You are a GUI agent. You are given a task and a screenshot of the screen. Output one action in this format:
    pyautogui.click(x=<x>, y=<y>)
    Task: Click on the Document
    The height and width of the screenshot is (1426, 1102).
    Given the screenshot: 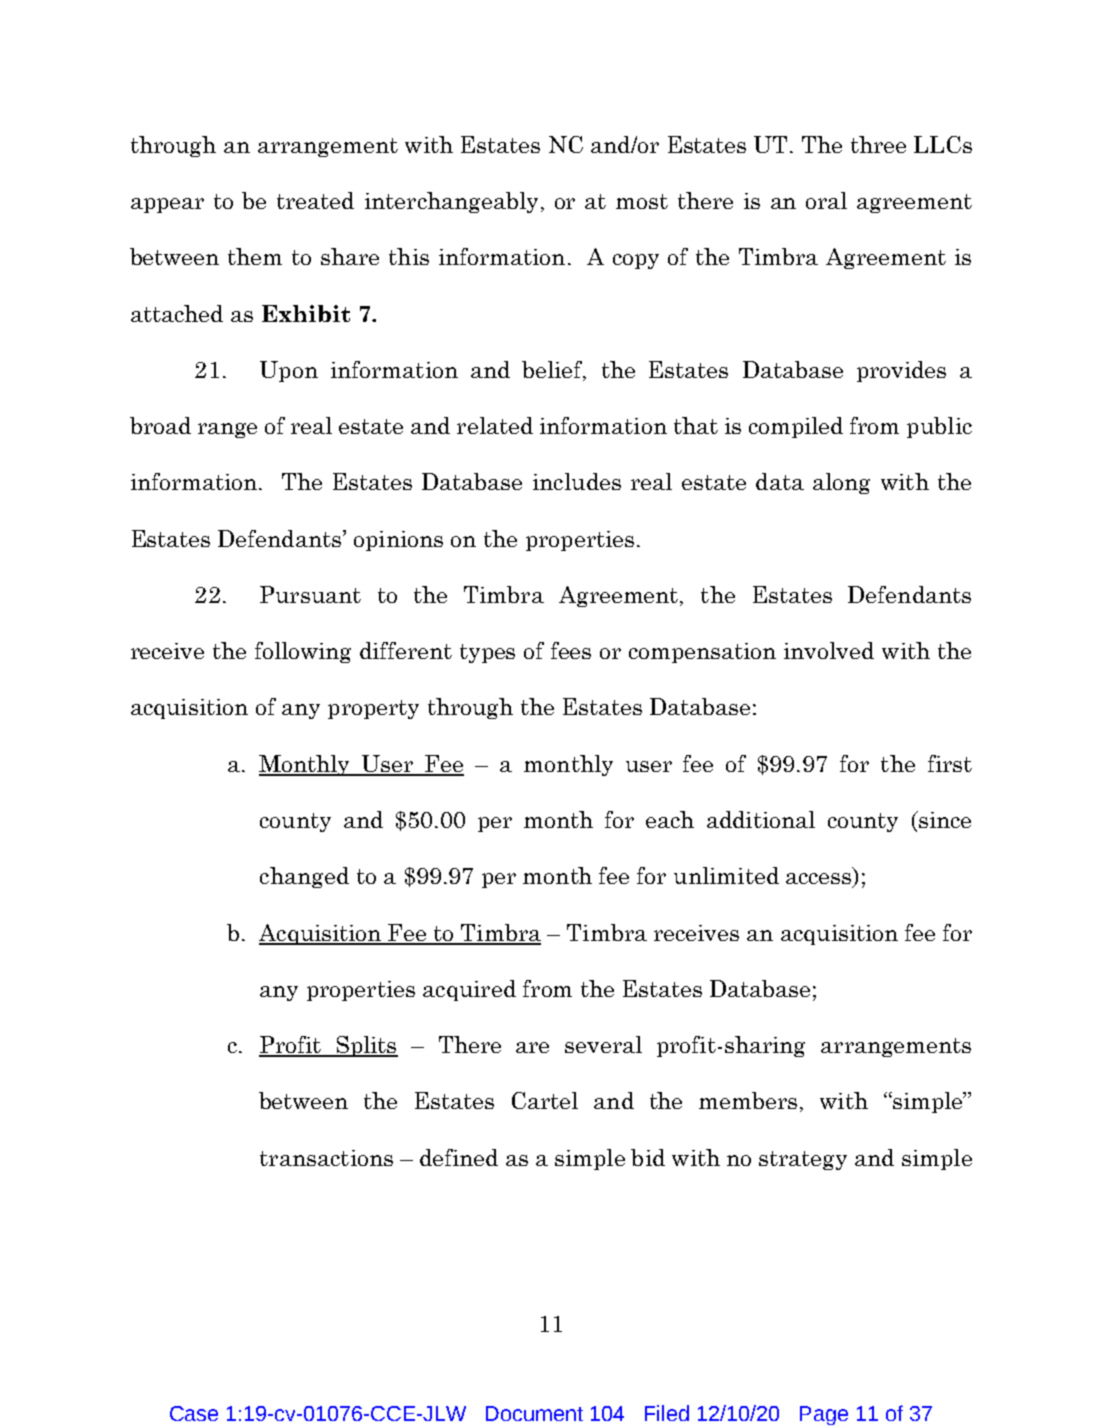 What is the action you would take?
    pyautogui.click(x=534, y=1413)
